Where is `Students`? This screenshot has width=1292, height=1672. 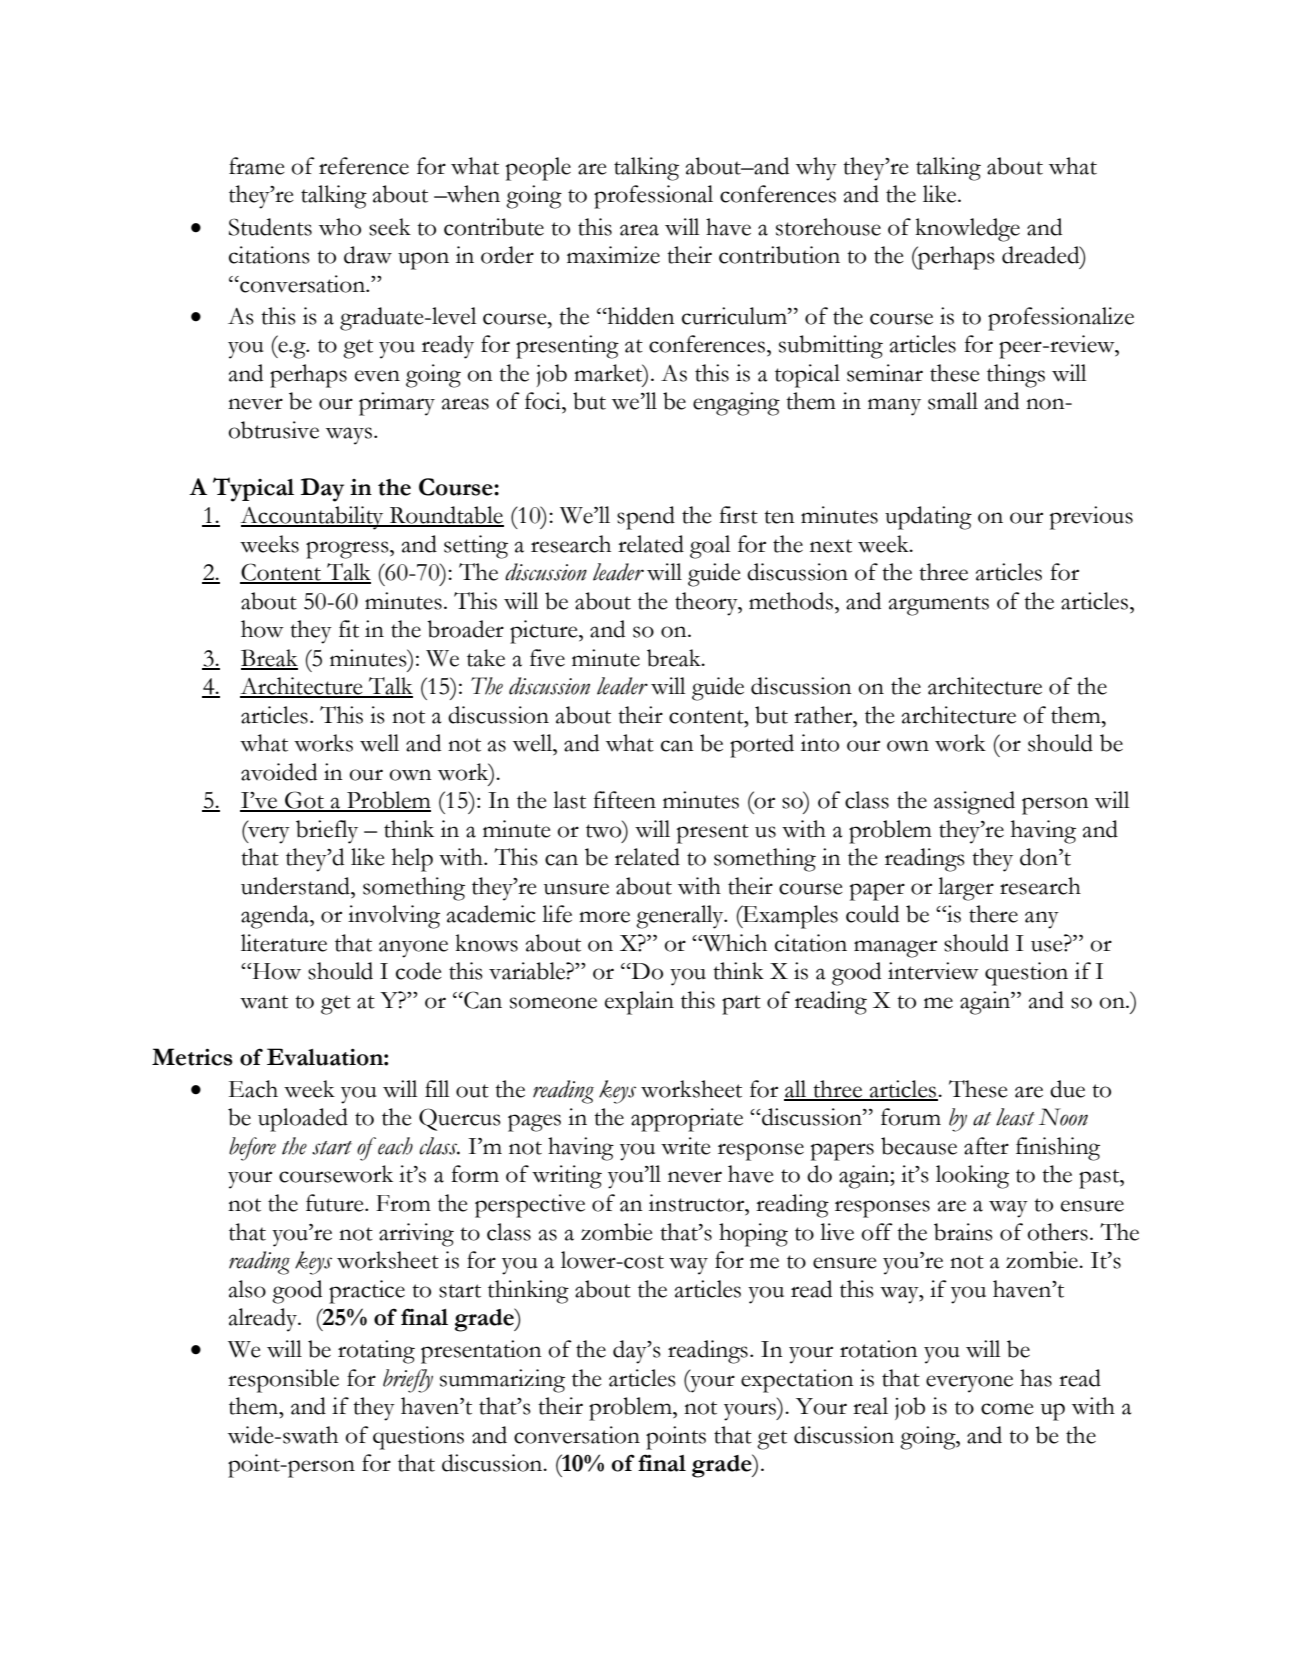 Students is located at coordinates (270, 227).
